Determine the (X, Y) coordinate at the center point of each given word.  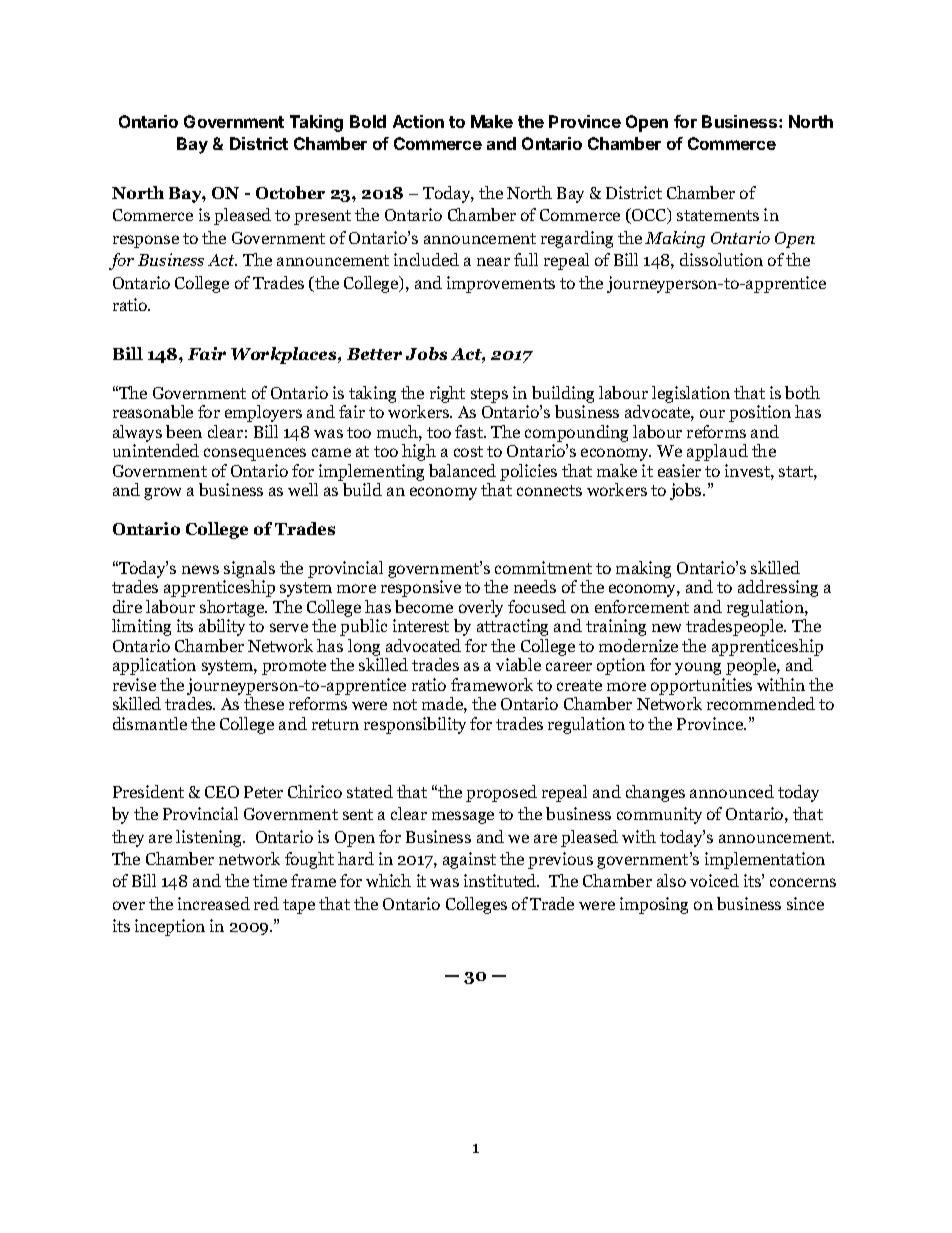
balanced (462, 470)
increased (214, 903)
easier (679, 470)
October (290, 192)
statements (718, 215)
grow (162, 493)
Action (418, 121)
